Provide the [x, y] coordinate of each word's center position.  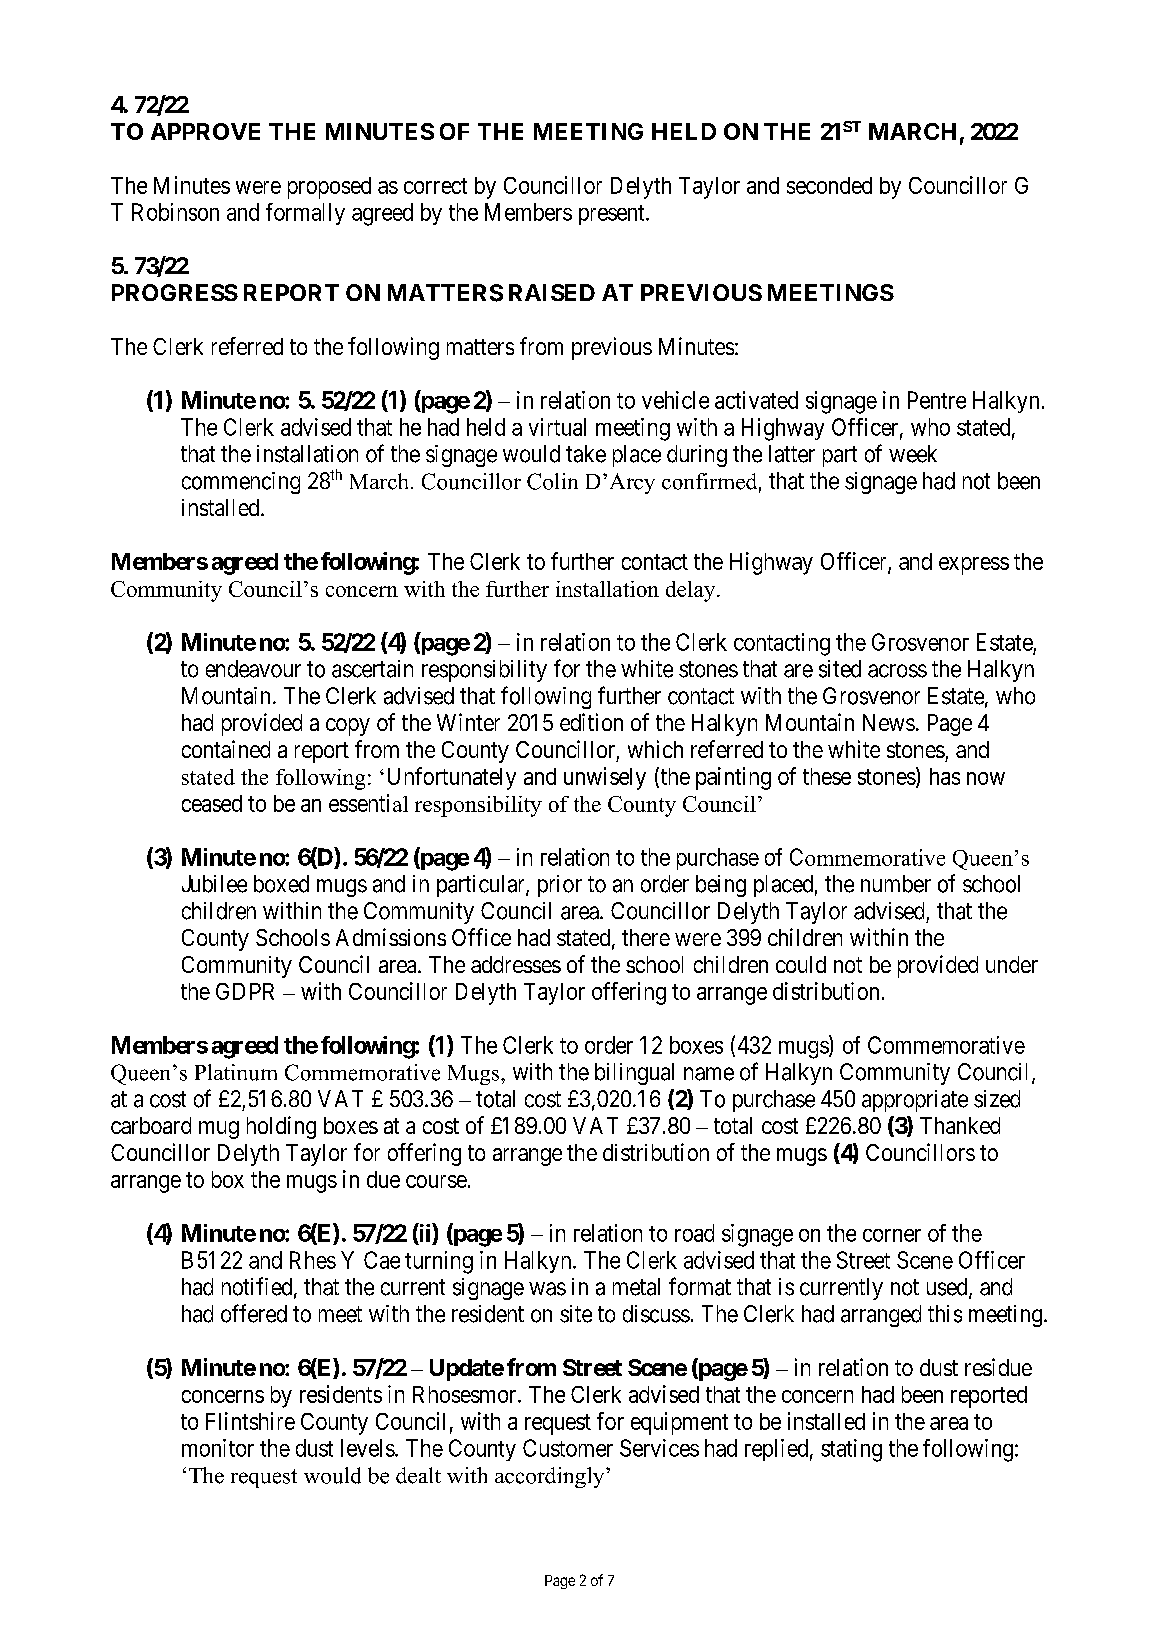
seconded [829, 185]
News [889, 722]
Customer [568, 1448]
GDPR [245, 991]
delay [692, 591]
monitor [218, 1448]
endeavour [253, 669]
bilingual [634, 1074]
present [613, 215]
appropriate [915, 1101]
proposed [329, 188]
